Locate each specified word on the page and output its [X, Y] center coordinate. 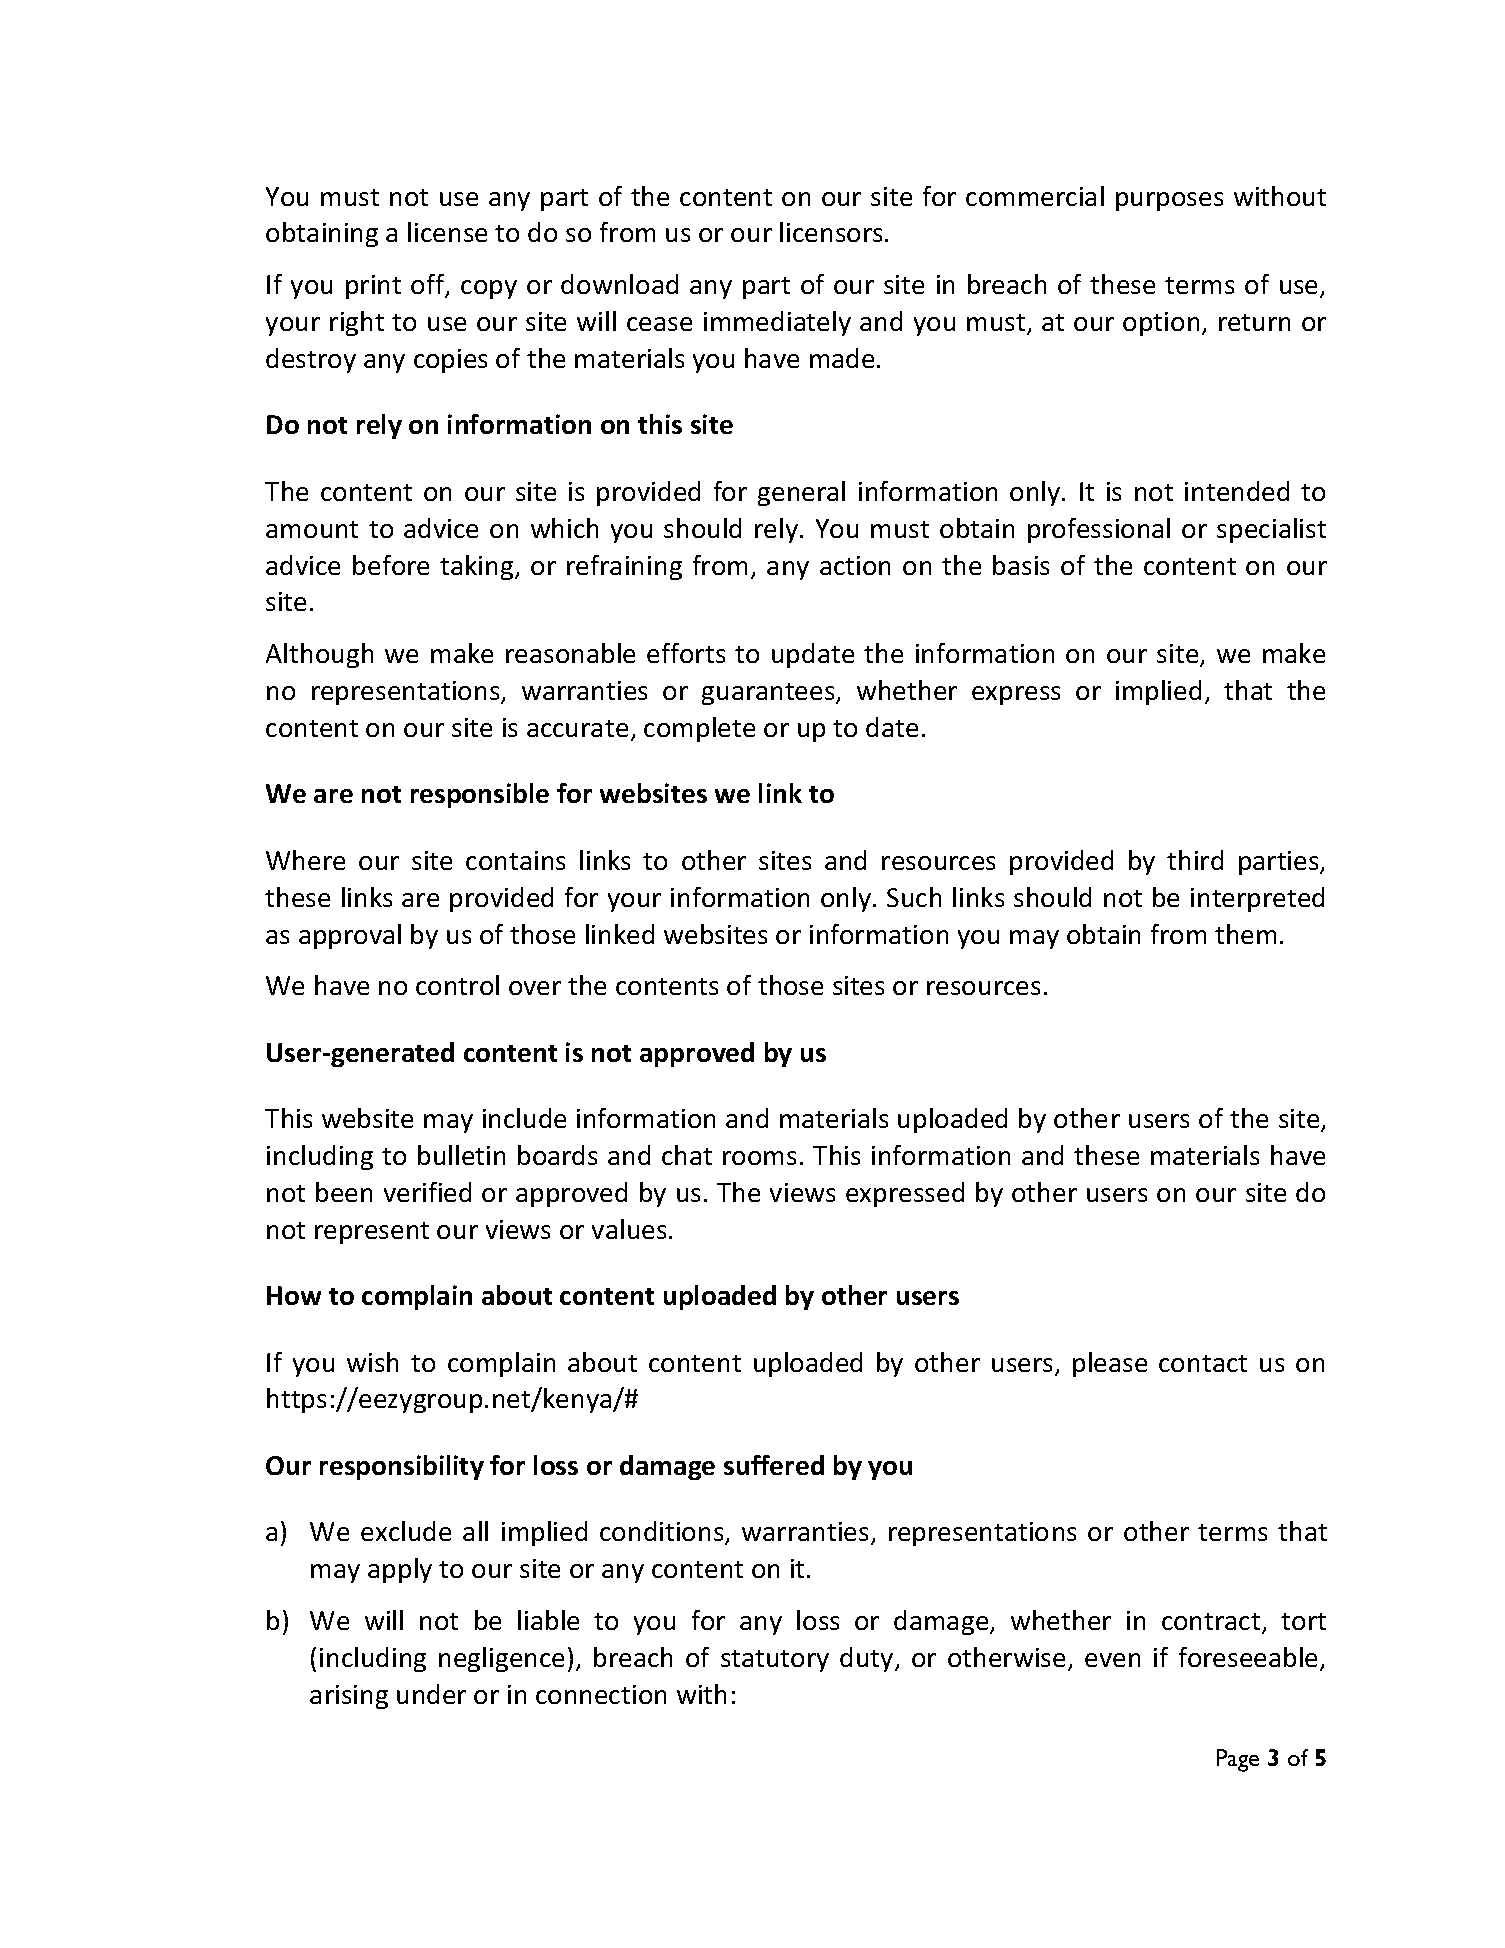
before [391, 565]
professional [1099, 530]
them [1245, 934]
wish [372, 1362]
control [457, 985]
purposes [1169, 201]
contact [1203, 1363]
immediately [777, 323]
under [431, 1694]
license [447, 232]
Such [914, 897]
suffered [774, 1465]
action [855, 565]
